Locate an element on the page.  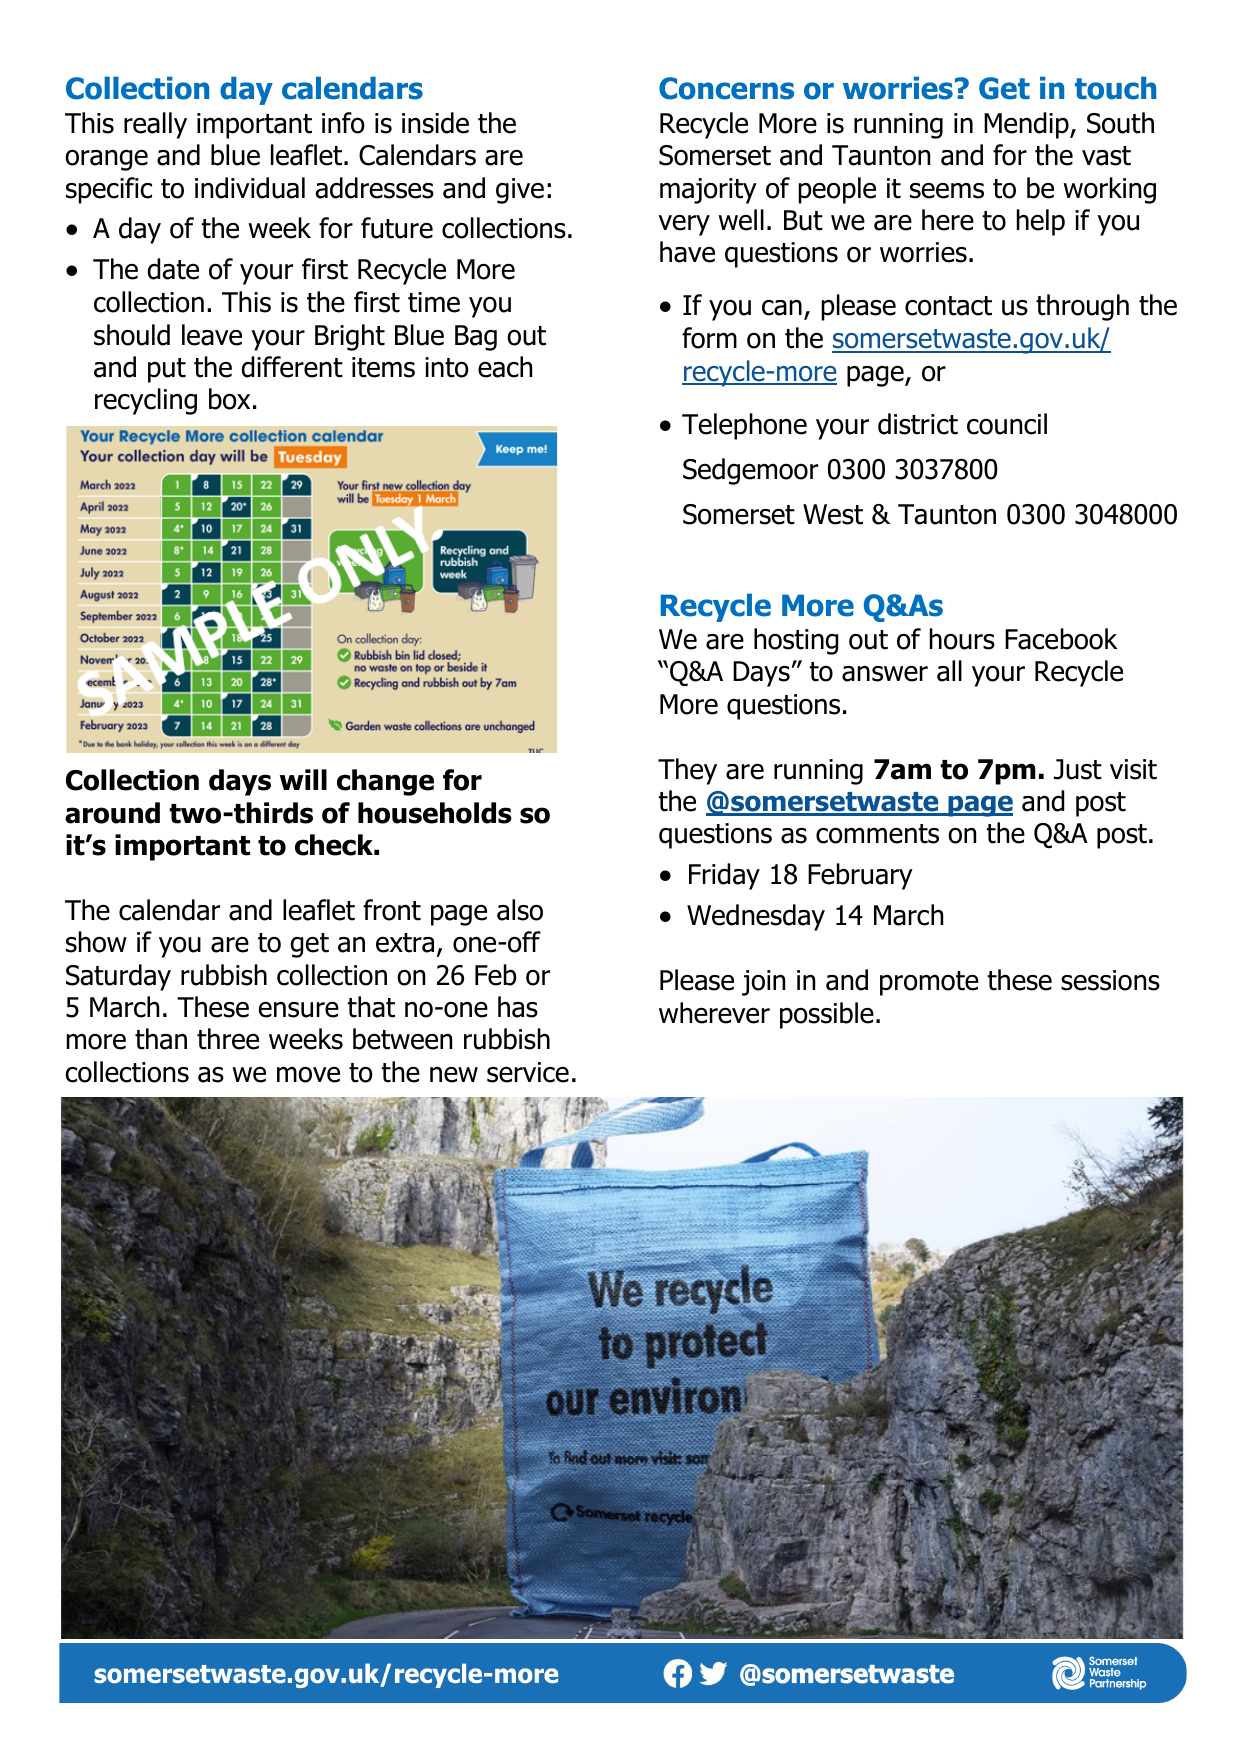
South is located at coordinates (1120, 123).
